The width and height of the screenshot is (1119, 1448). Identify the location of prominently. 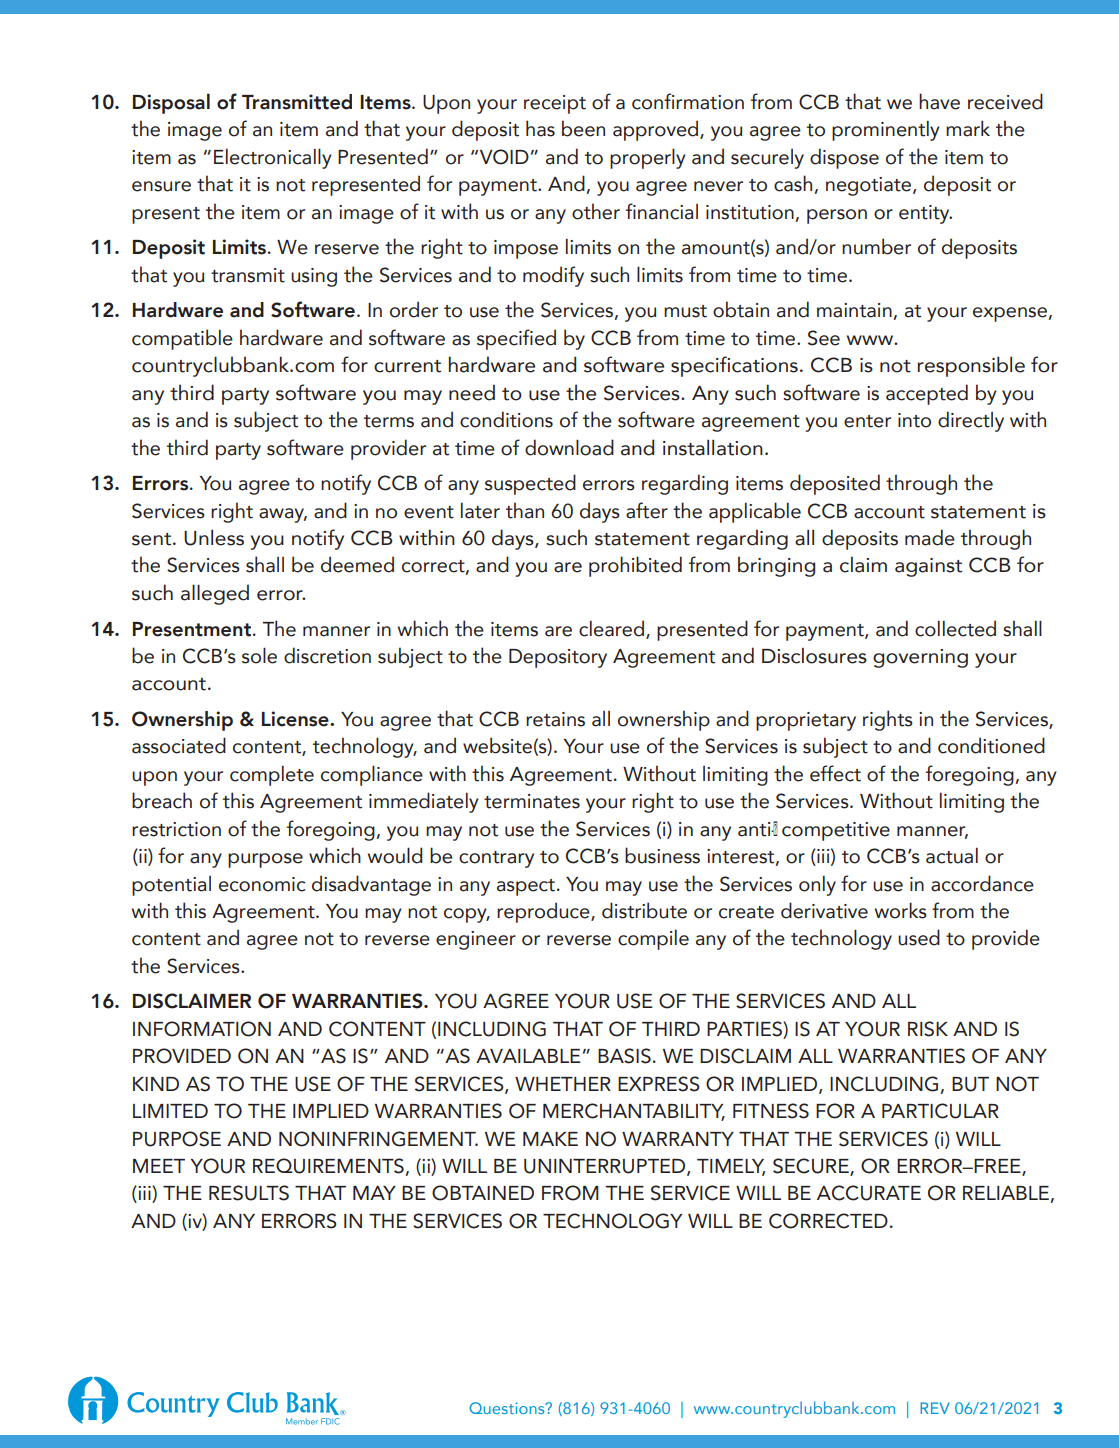
(886, 131).
